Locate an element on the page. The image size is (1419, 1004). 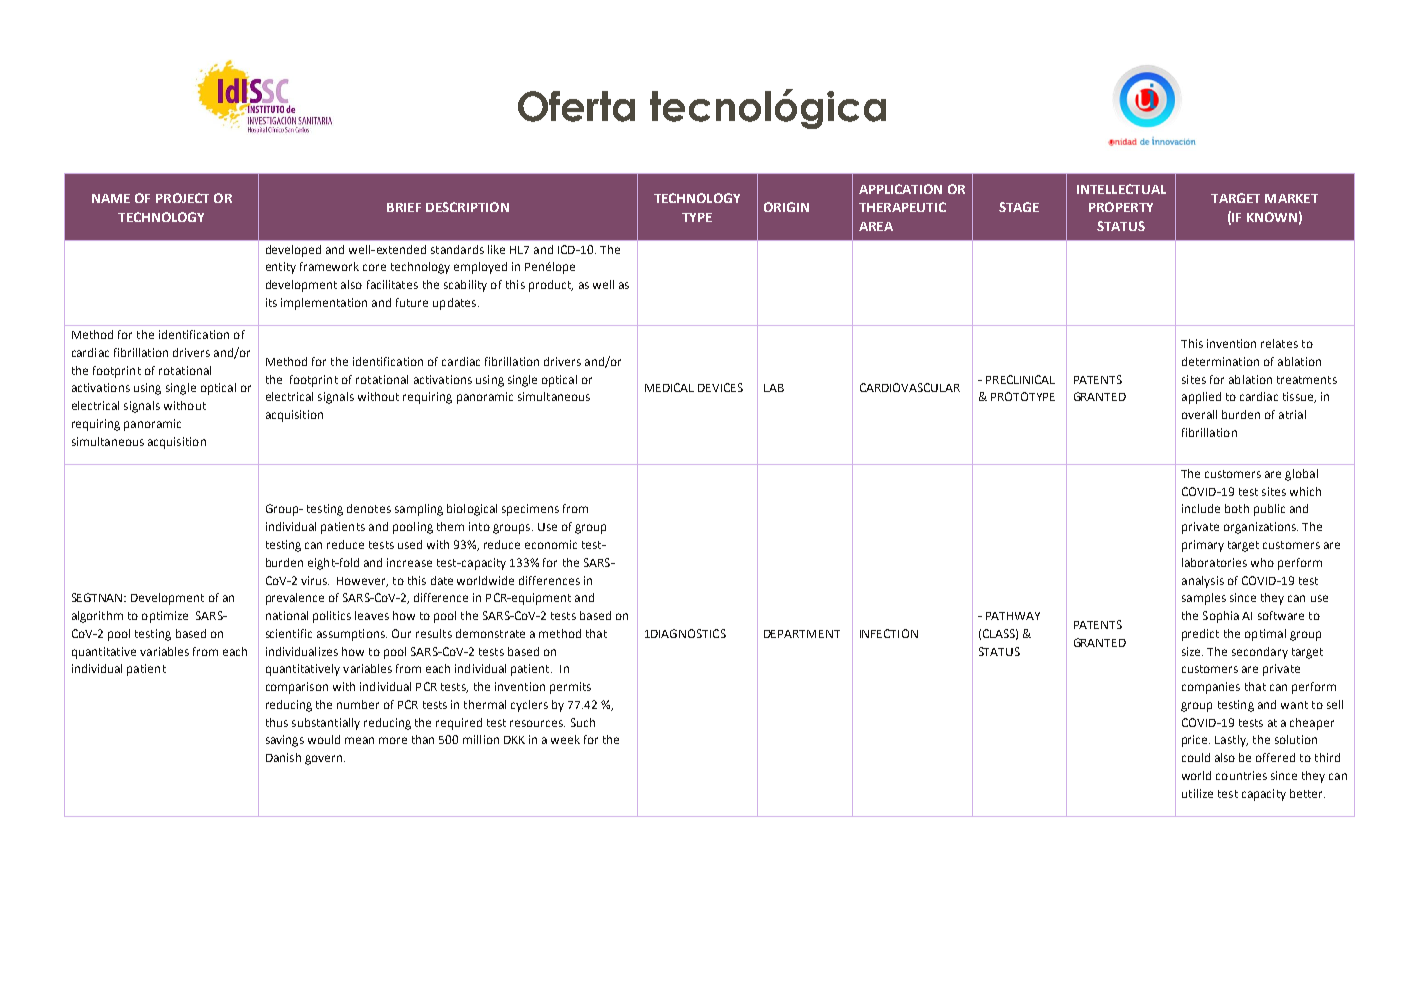
Danish is located at coordinates (283, 757).
